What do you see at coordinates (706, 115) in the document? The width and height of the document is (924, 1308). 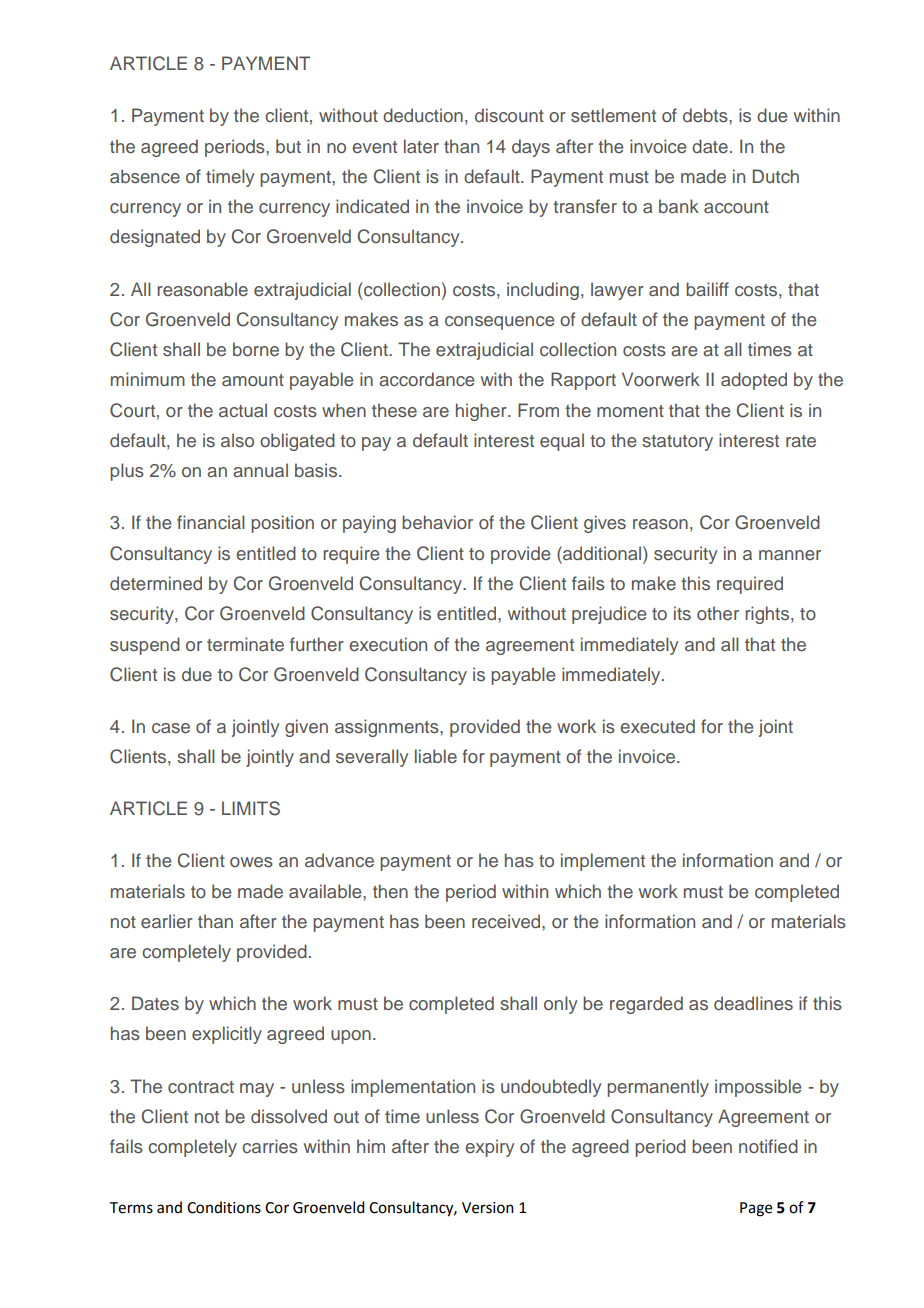 I see `debts` at bounding box center [706, 115].
